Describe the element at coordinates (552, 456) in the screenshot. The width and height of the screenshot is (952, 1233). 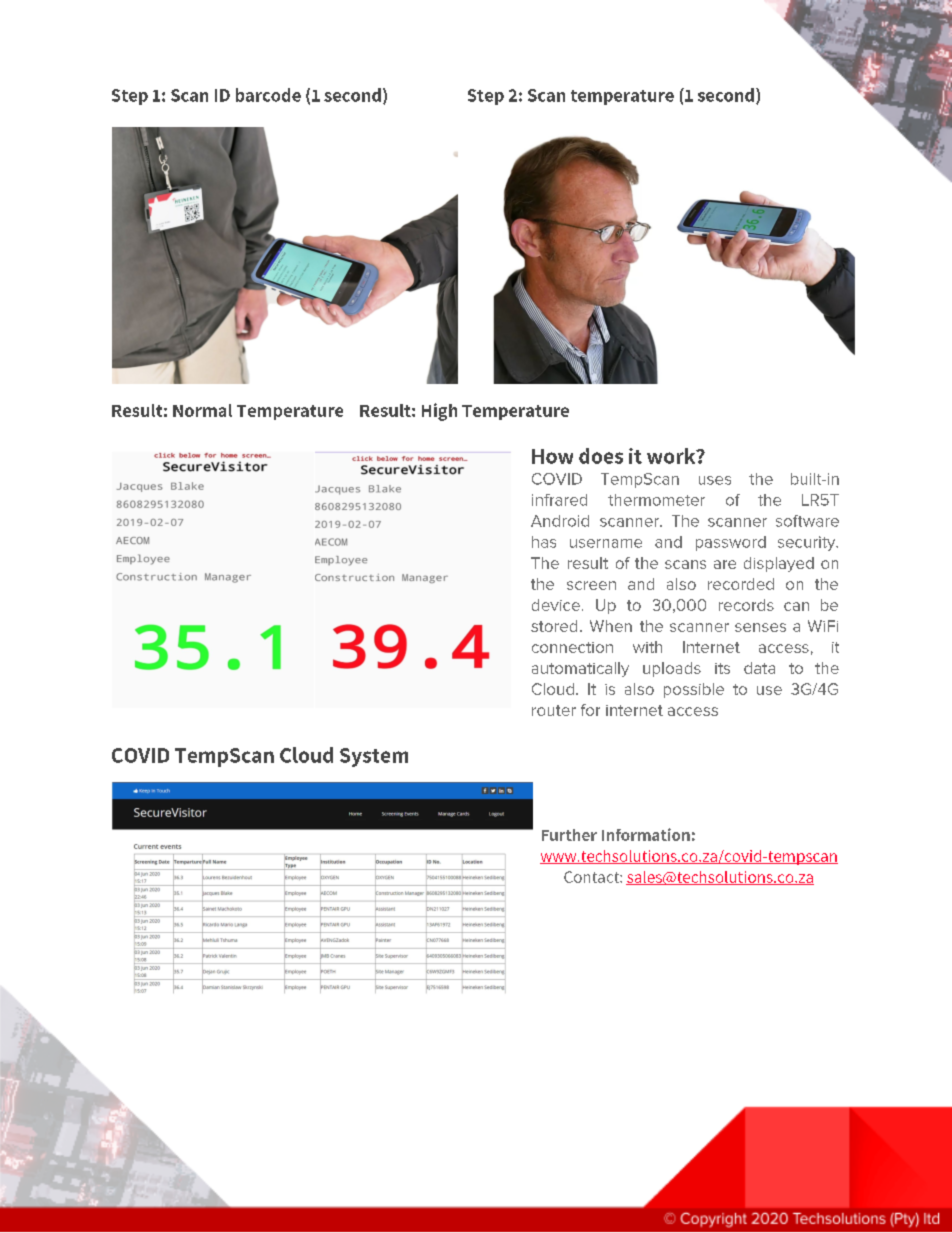
I see `How` at that location.
